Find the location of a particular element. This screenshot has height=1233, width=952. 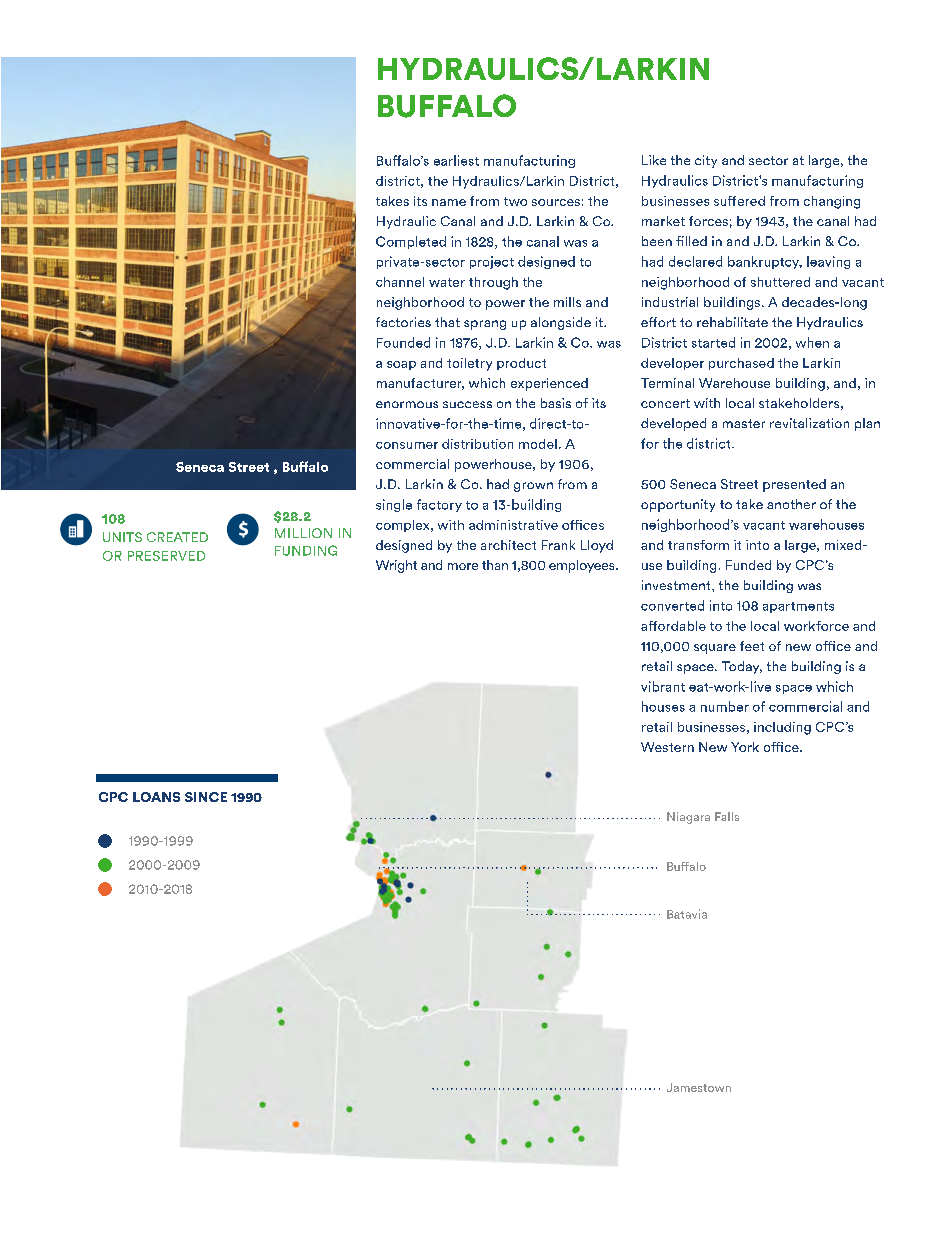

York is located at coordinates (745, 747).
